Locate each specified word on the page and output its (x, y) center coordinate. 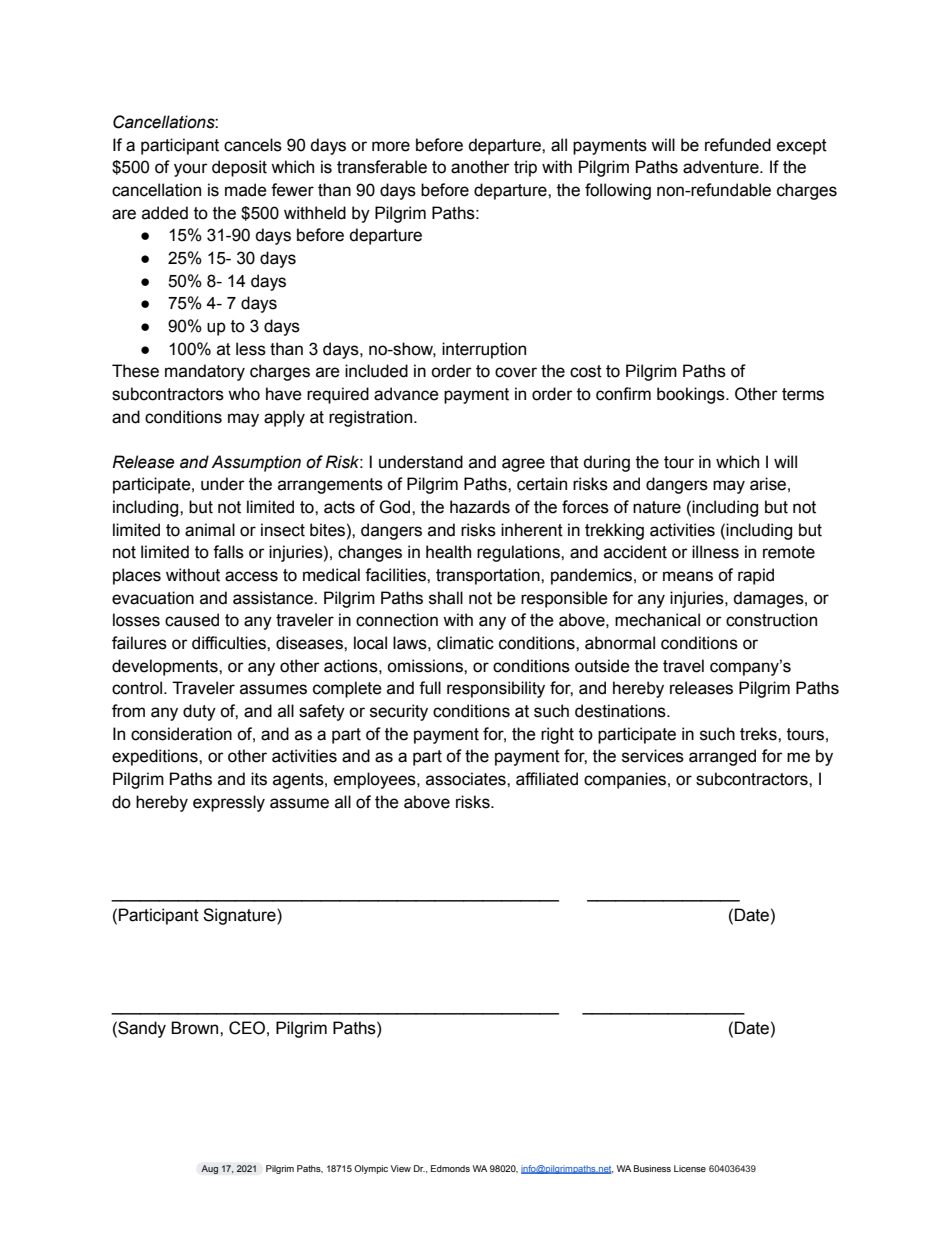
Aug (209, 1169)
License (690, 1168)
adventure (722, 167)
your (191, 170)
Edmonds (450, 1168)
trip (525, 168)
